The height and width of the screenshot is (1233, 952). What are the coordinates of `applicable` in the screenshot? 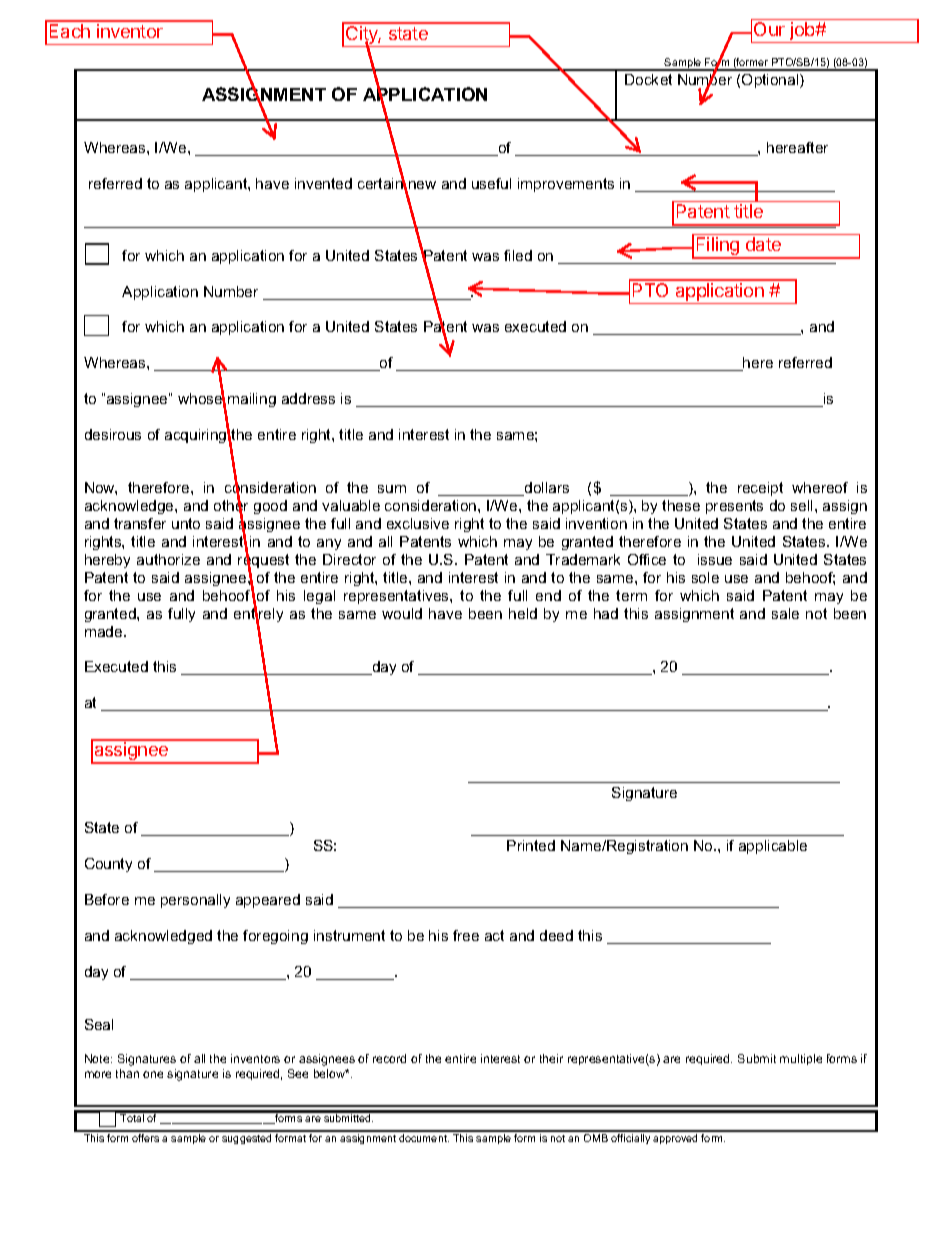 It's located at (773, 847).
